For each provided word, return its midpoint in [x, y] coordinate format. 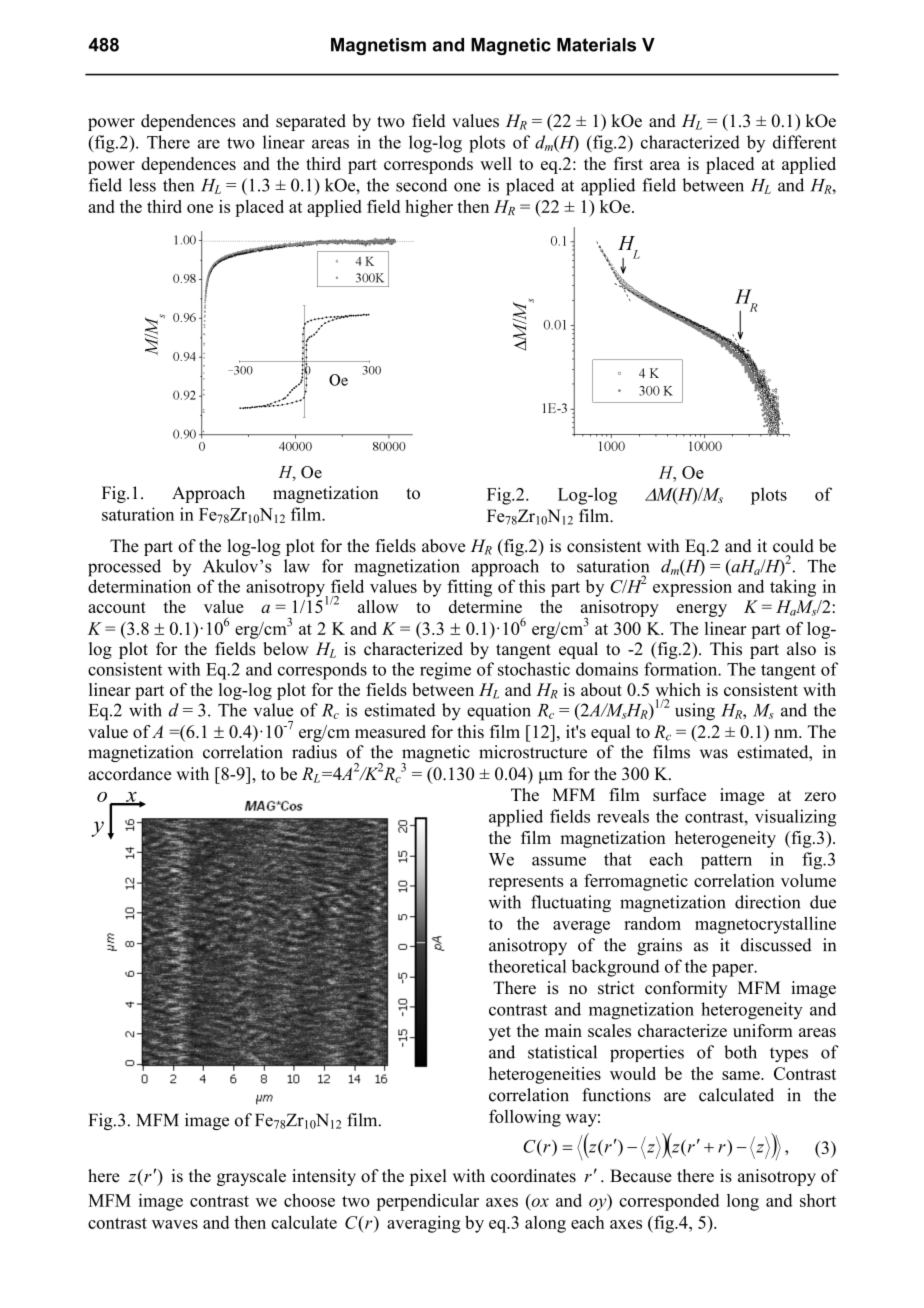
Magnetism [378, 46]
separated [311, 122]
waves [175, 1224]
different [805, 142]
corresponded [669, 1202]
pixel [428, 1177]
